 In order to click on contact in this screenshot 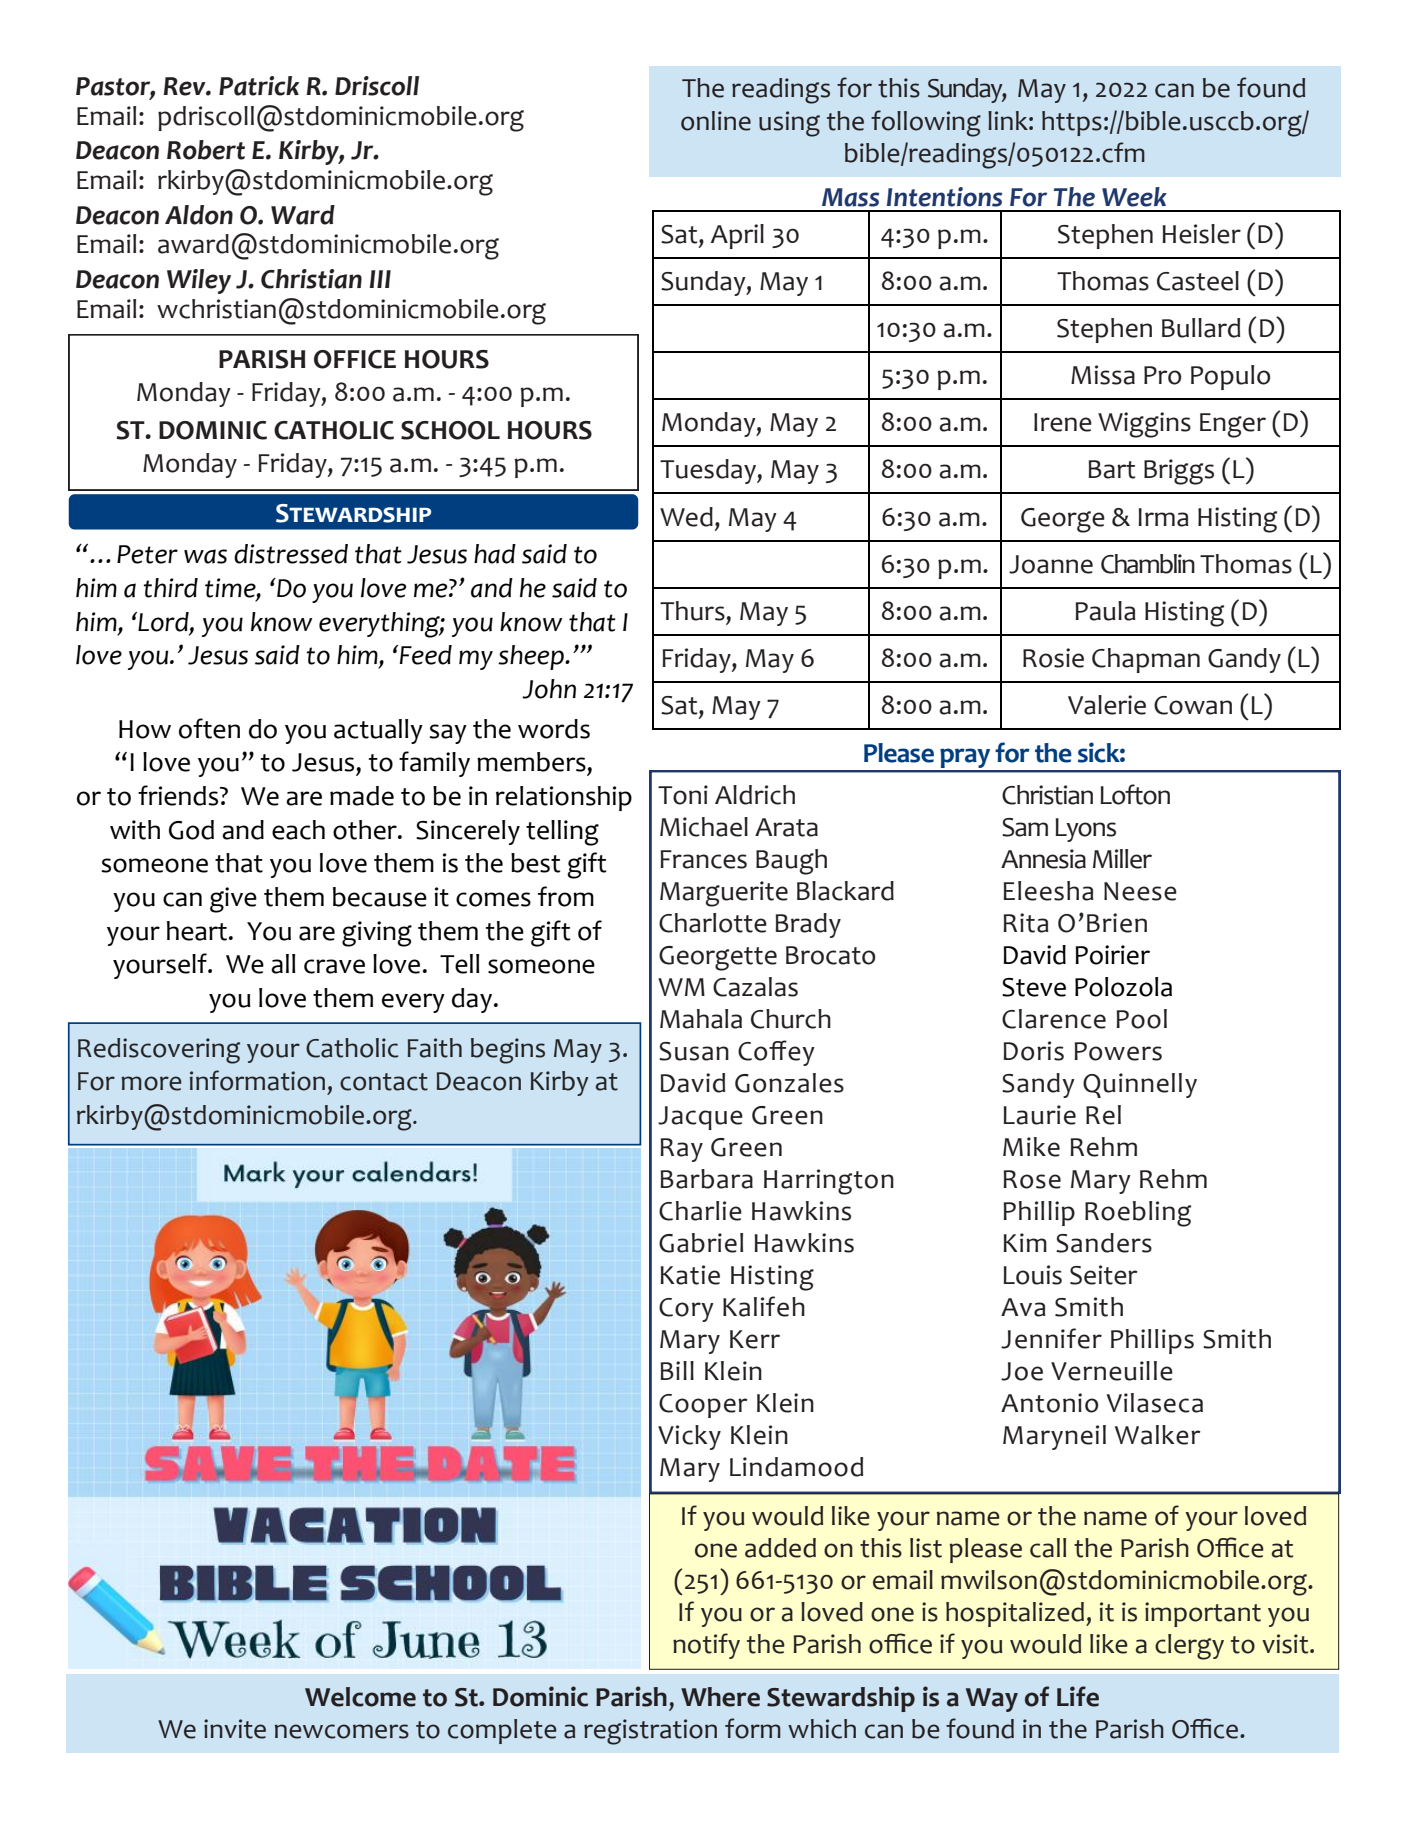, I will do `click(384, 1082)`.
